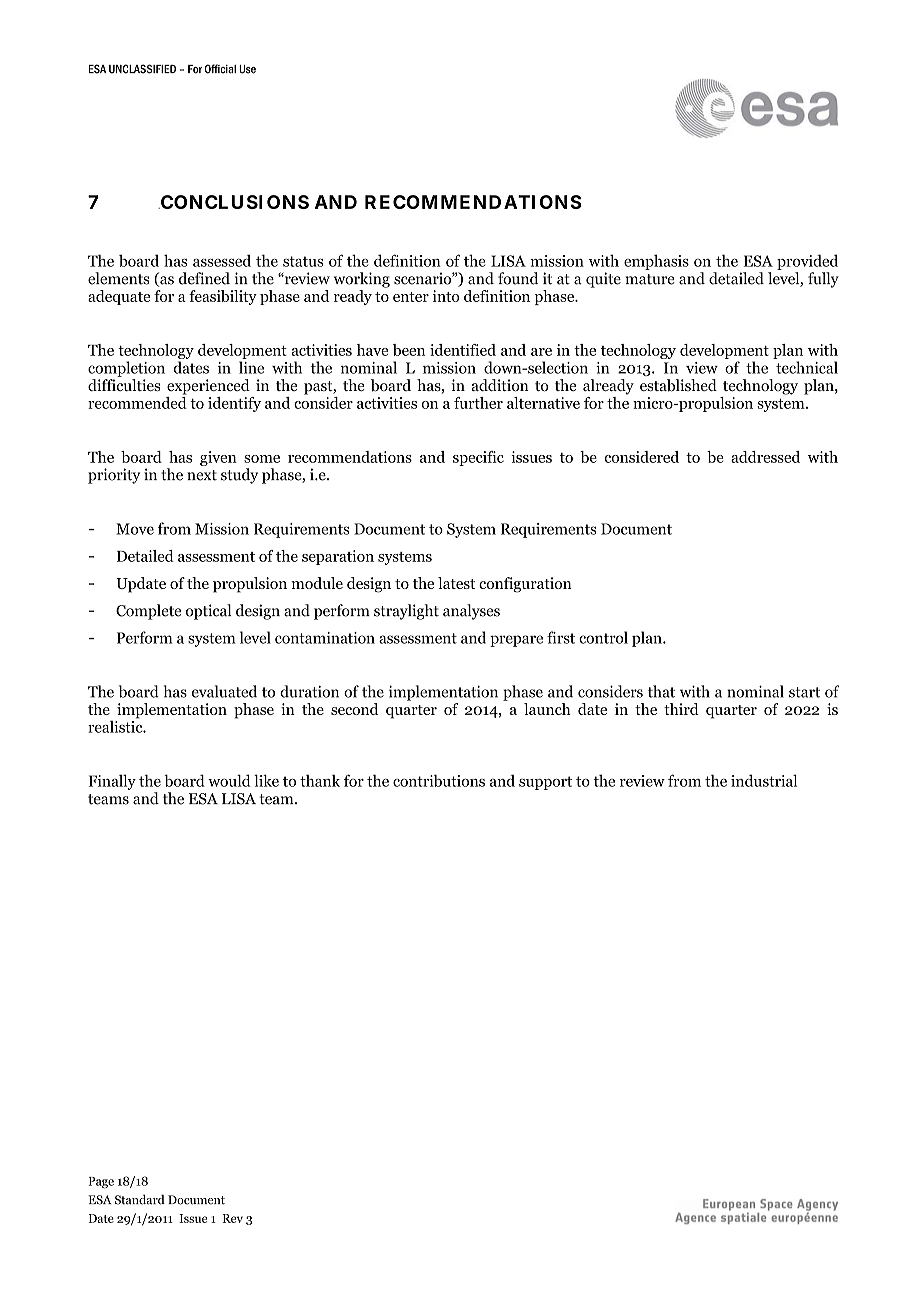 This page has width=924, height=1308. What do you see at coordinates (804, 692) in the page?
I see `start` at bounding box center [804, 692].
